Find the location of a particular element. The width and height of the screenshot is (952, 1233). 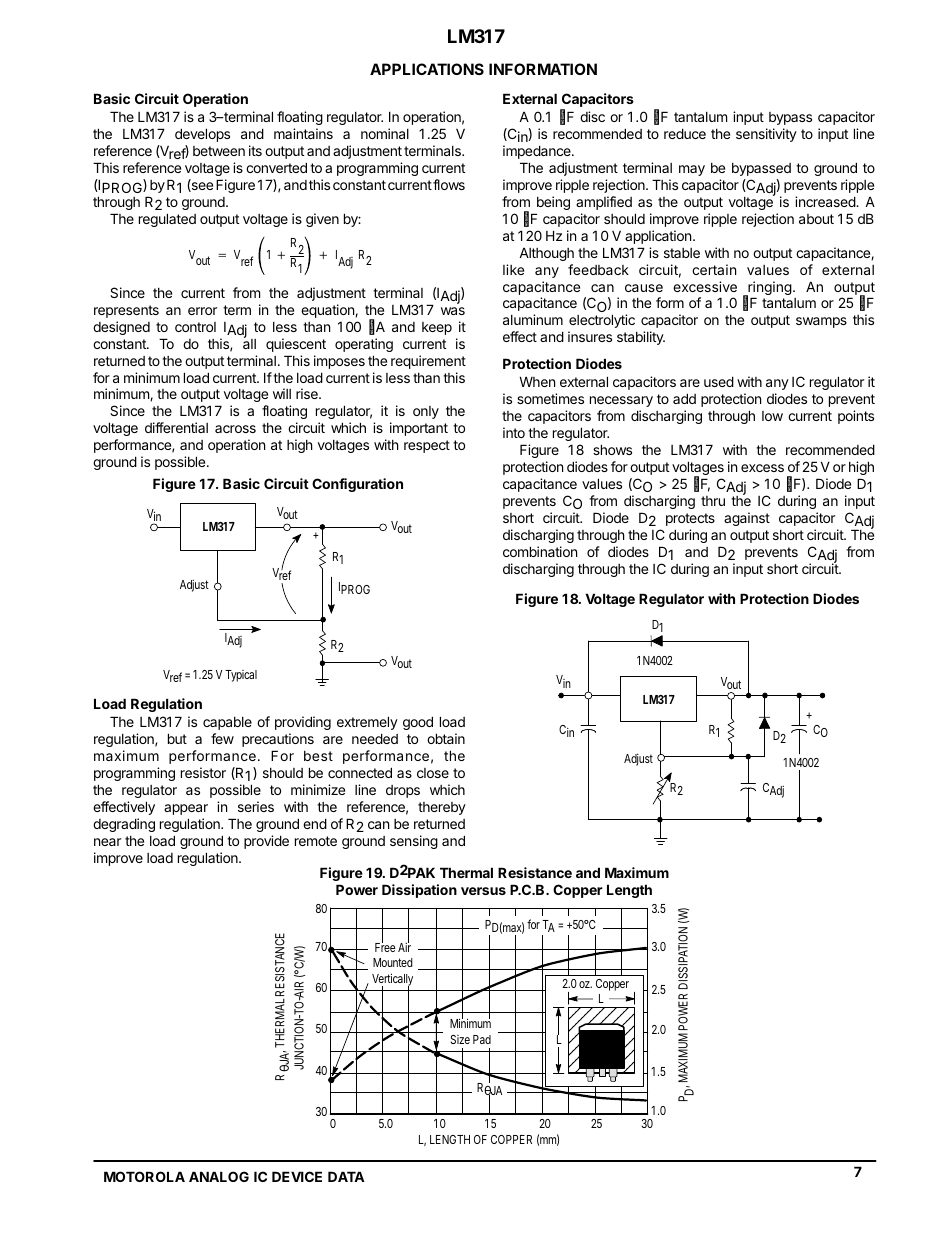

Typical is located at coordinates (241, 676).
